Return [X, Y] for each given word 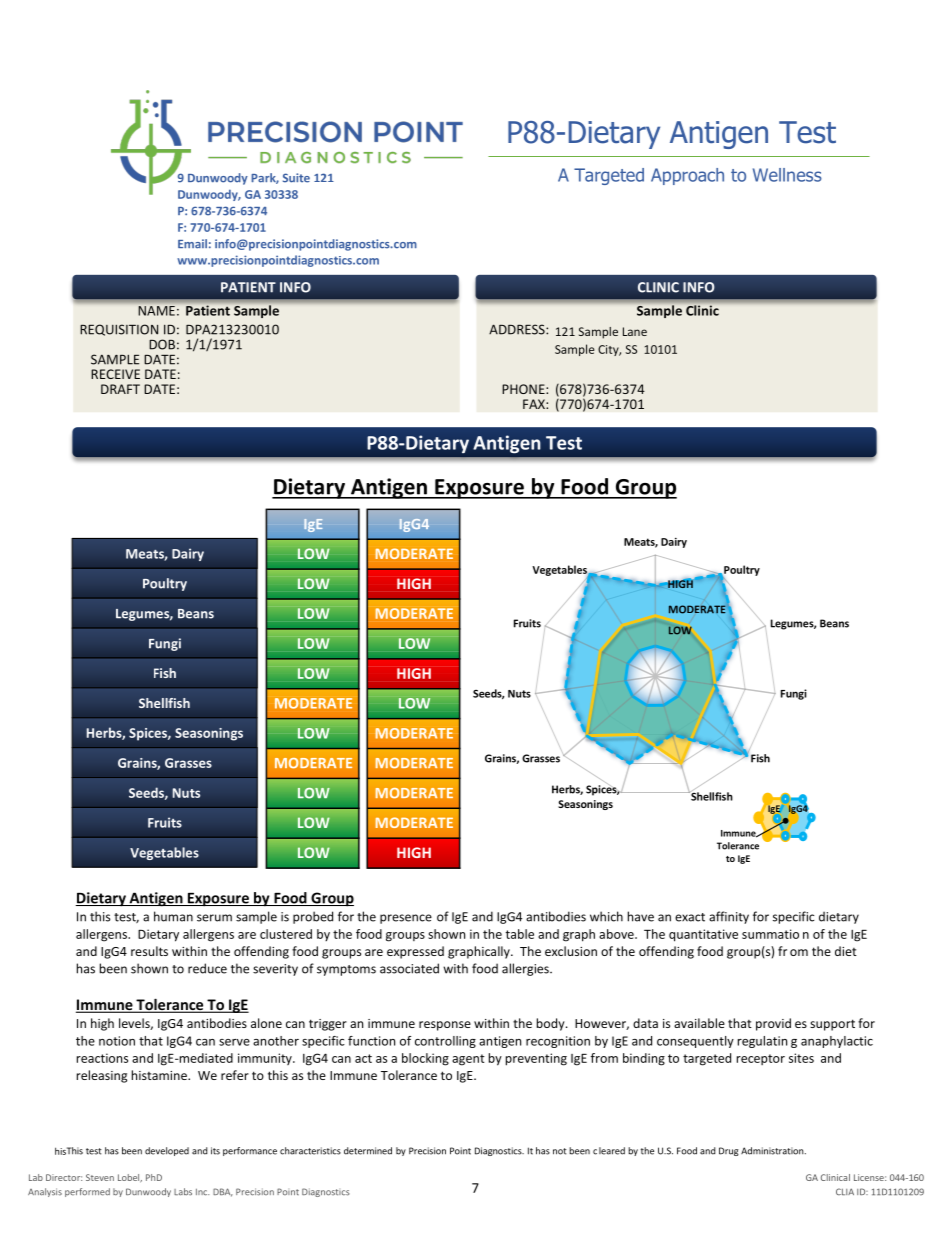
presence [406, 919]
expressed [415, 952]
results [149, 951]
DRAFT [120, 389]
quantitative [703, 935]
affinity [729, 917]
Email [192, 244]
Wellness [787, 175]
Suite [296, 178]
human [173, 916]
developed [167, 1151]
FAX [535, 404]
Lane [635, 331]
